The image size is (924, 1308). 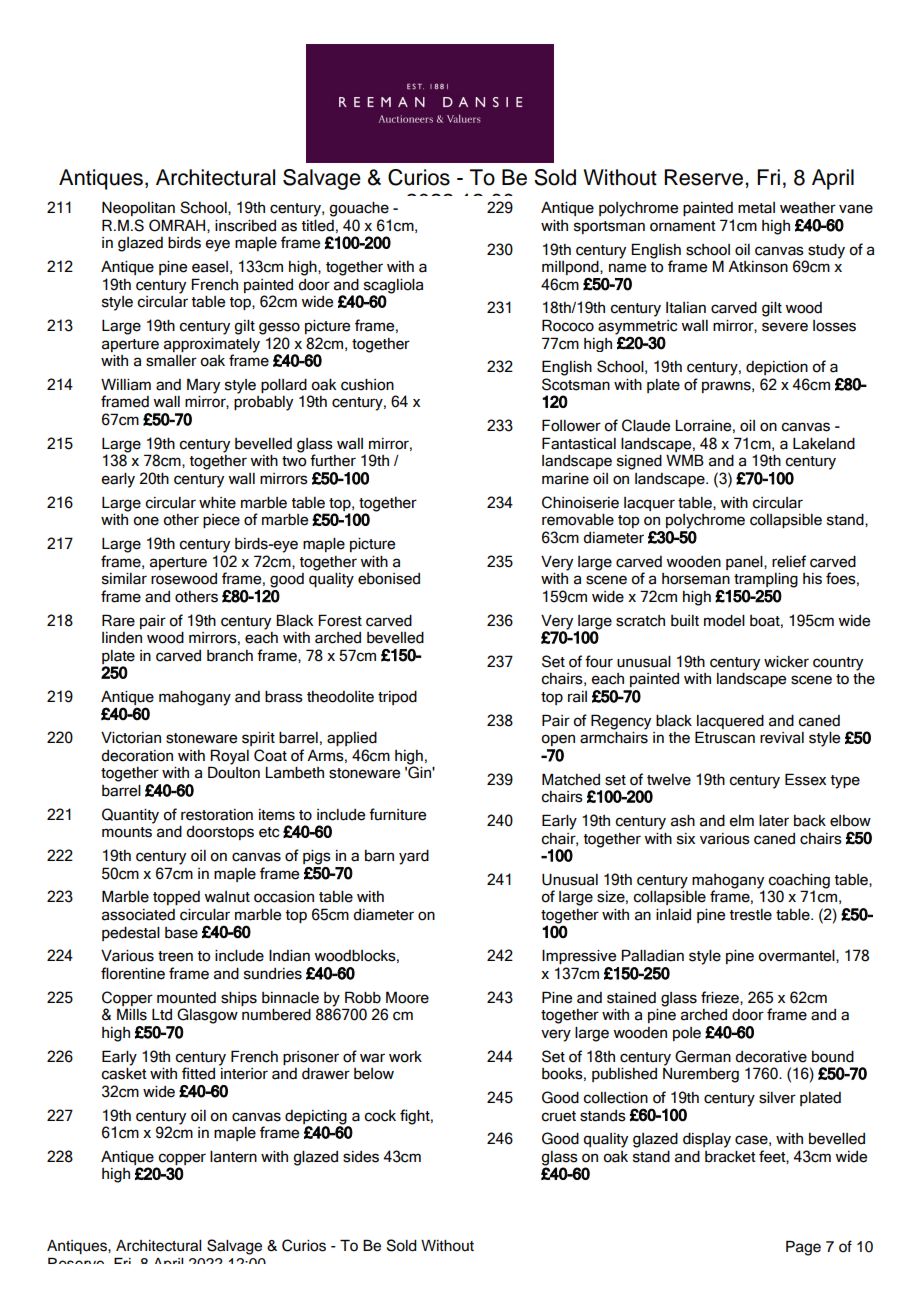 What do you see at coordinates (824, 444) in the screenshot?
I see `Lakeland` at bounding box center [824, 444].
